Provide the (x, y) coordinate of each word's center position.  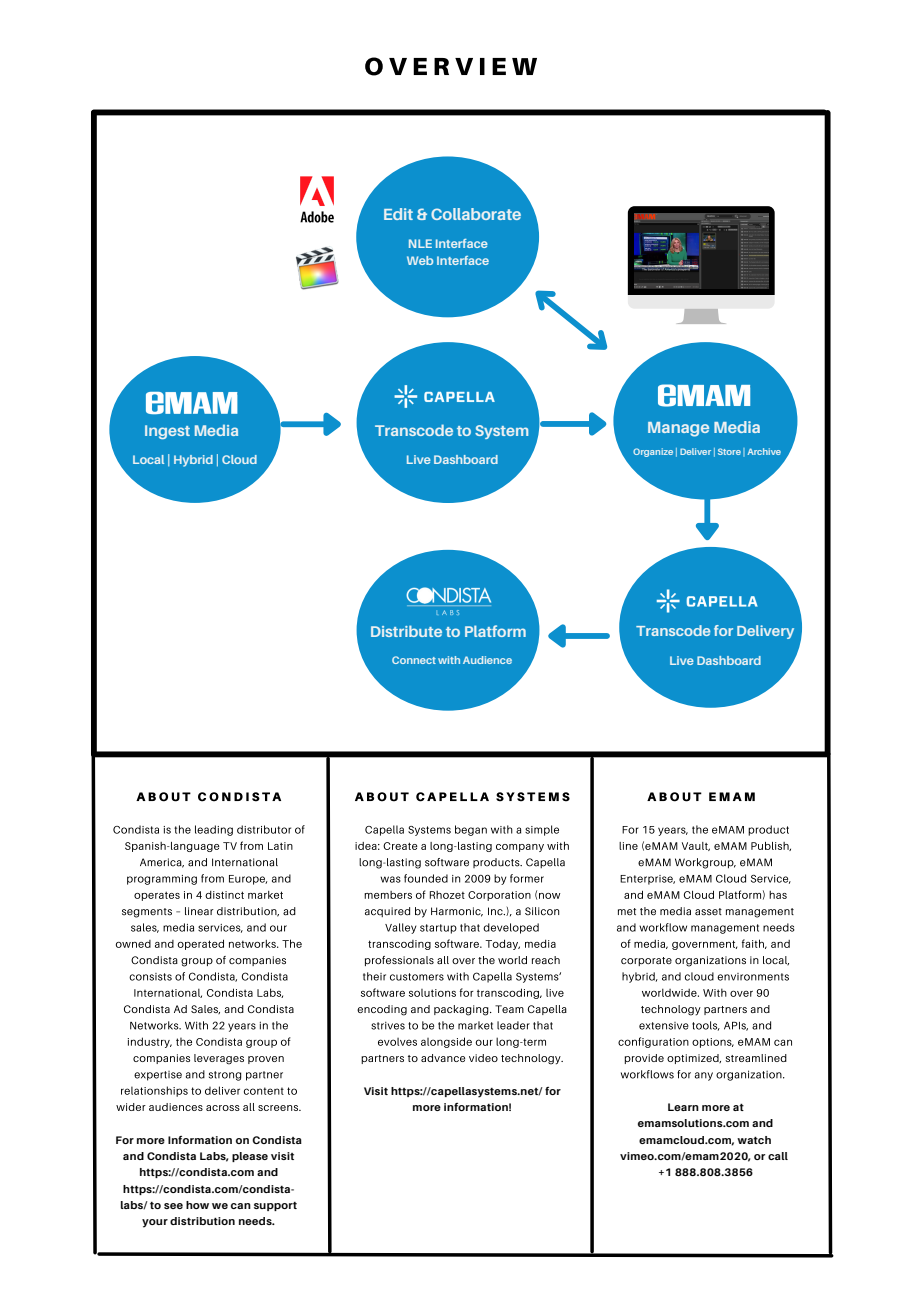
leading (214, 830)
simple (542, 830)
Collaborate (476, 214)
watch (754, 1140)
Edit (398, 214)
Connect (414, 660)
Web (420, 260)
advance (443, 1058)
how (197, 1205)
